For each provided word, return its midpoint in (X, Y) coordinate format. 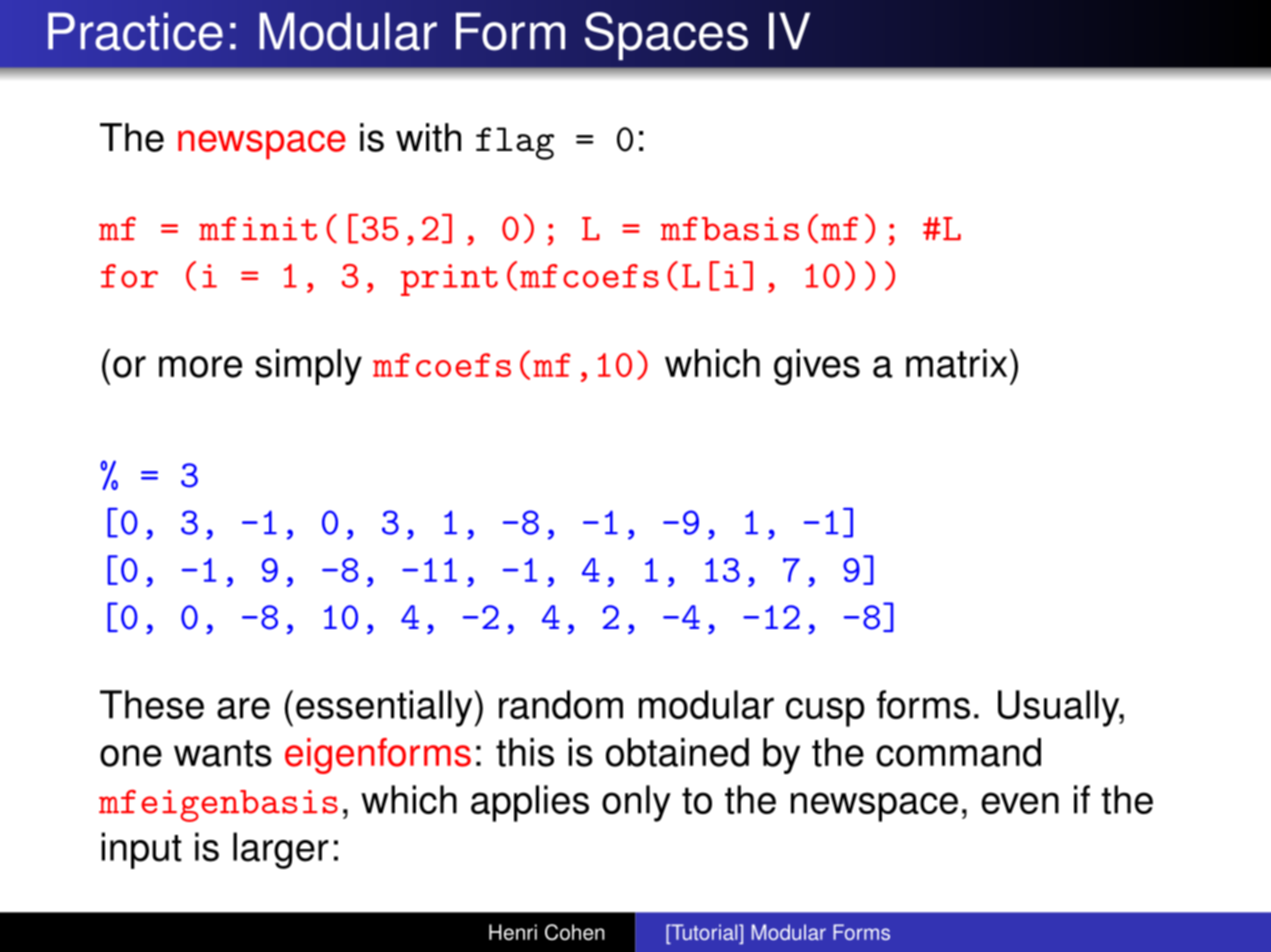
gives (817, 367)
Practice (135, 31)
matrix (956, 363)
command (958, 752)
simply (308, 367)
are (243, 708)
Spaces (666, 36)
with (428, 137)
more (200, 367)
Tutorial (704, 933)
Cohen (575, 932)
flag (515, 143)
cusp (825, 712)
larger (281, 850)
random (561, 704)
